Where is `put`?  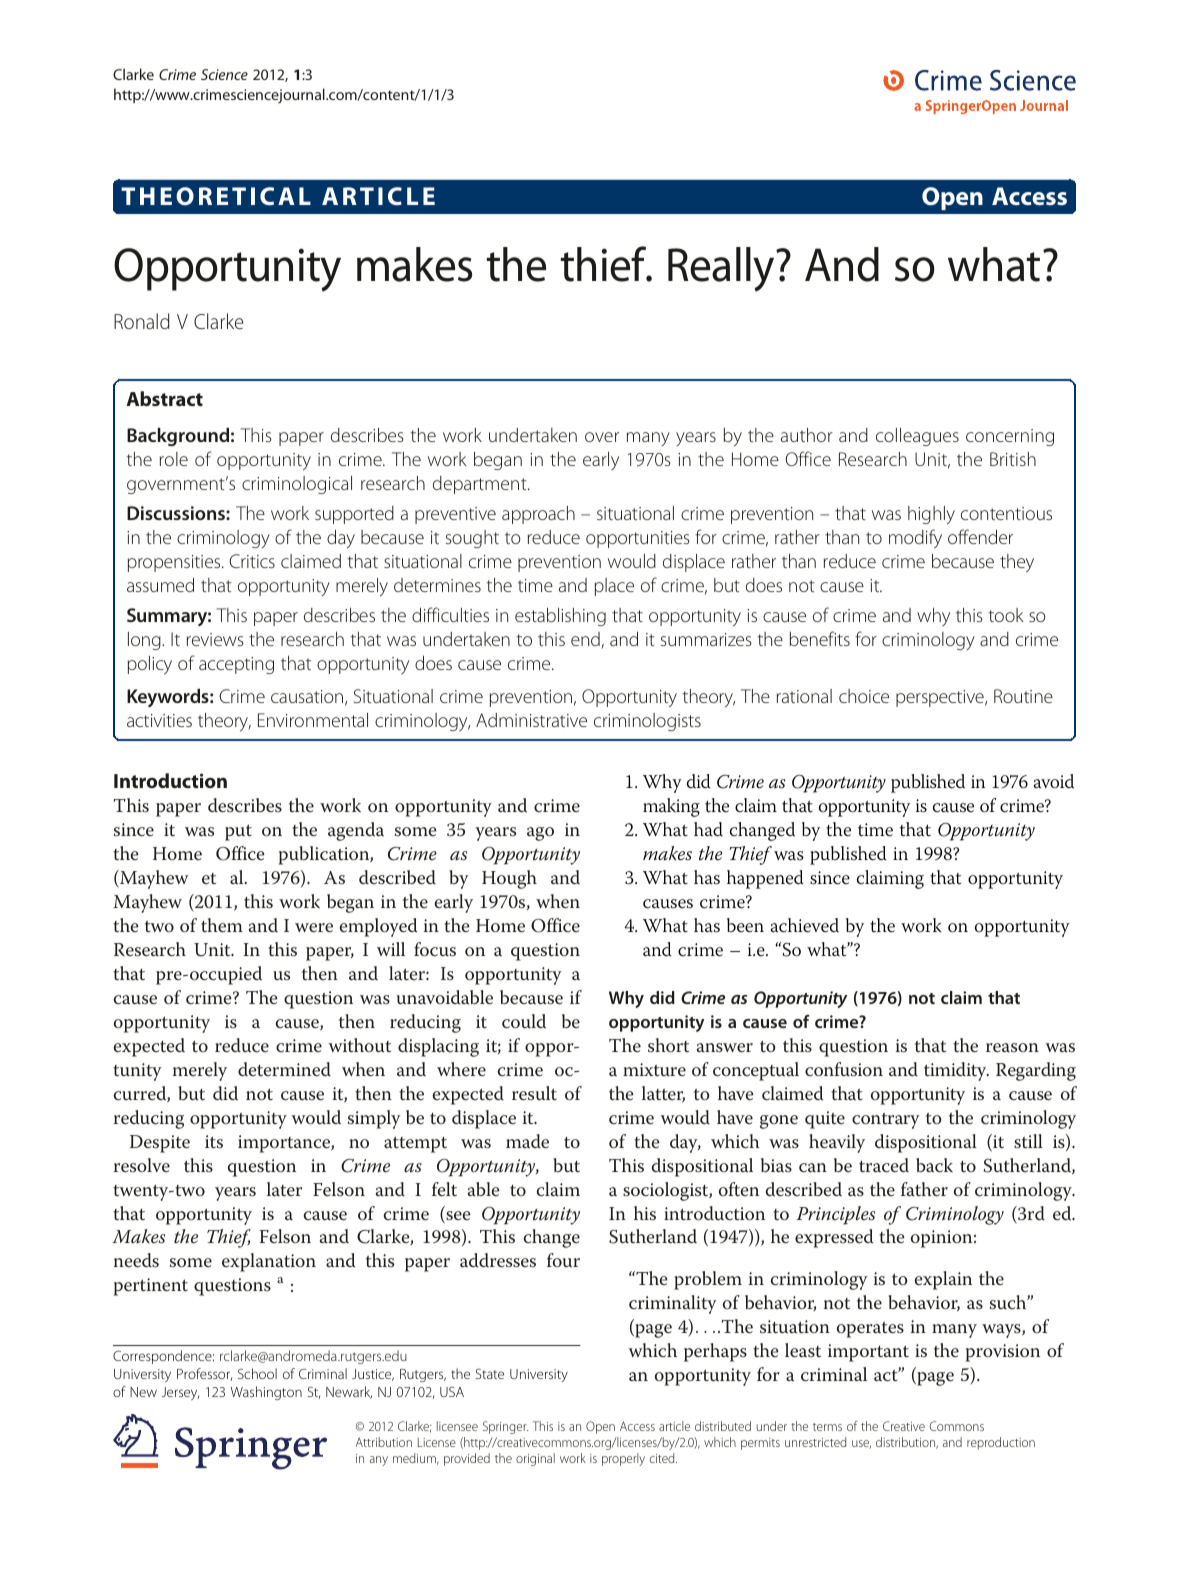
put is located at coordinates (238, 832).
